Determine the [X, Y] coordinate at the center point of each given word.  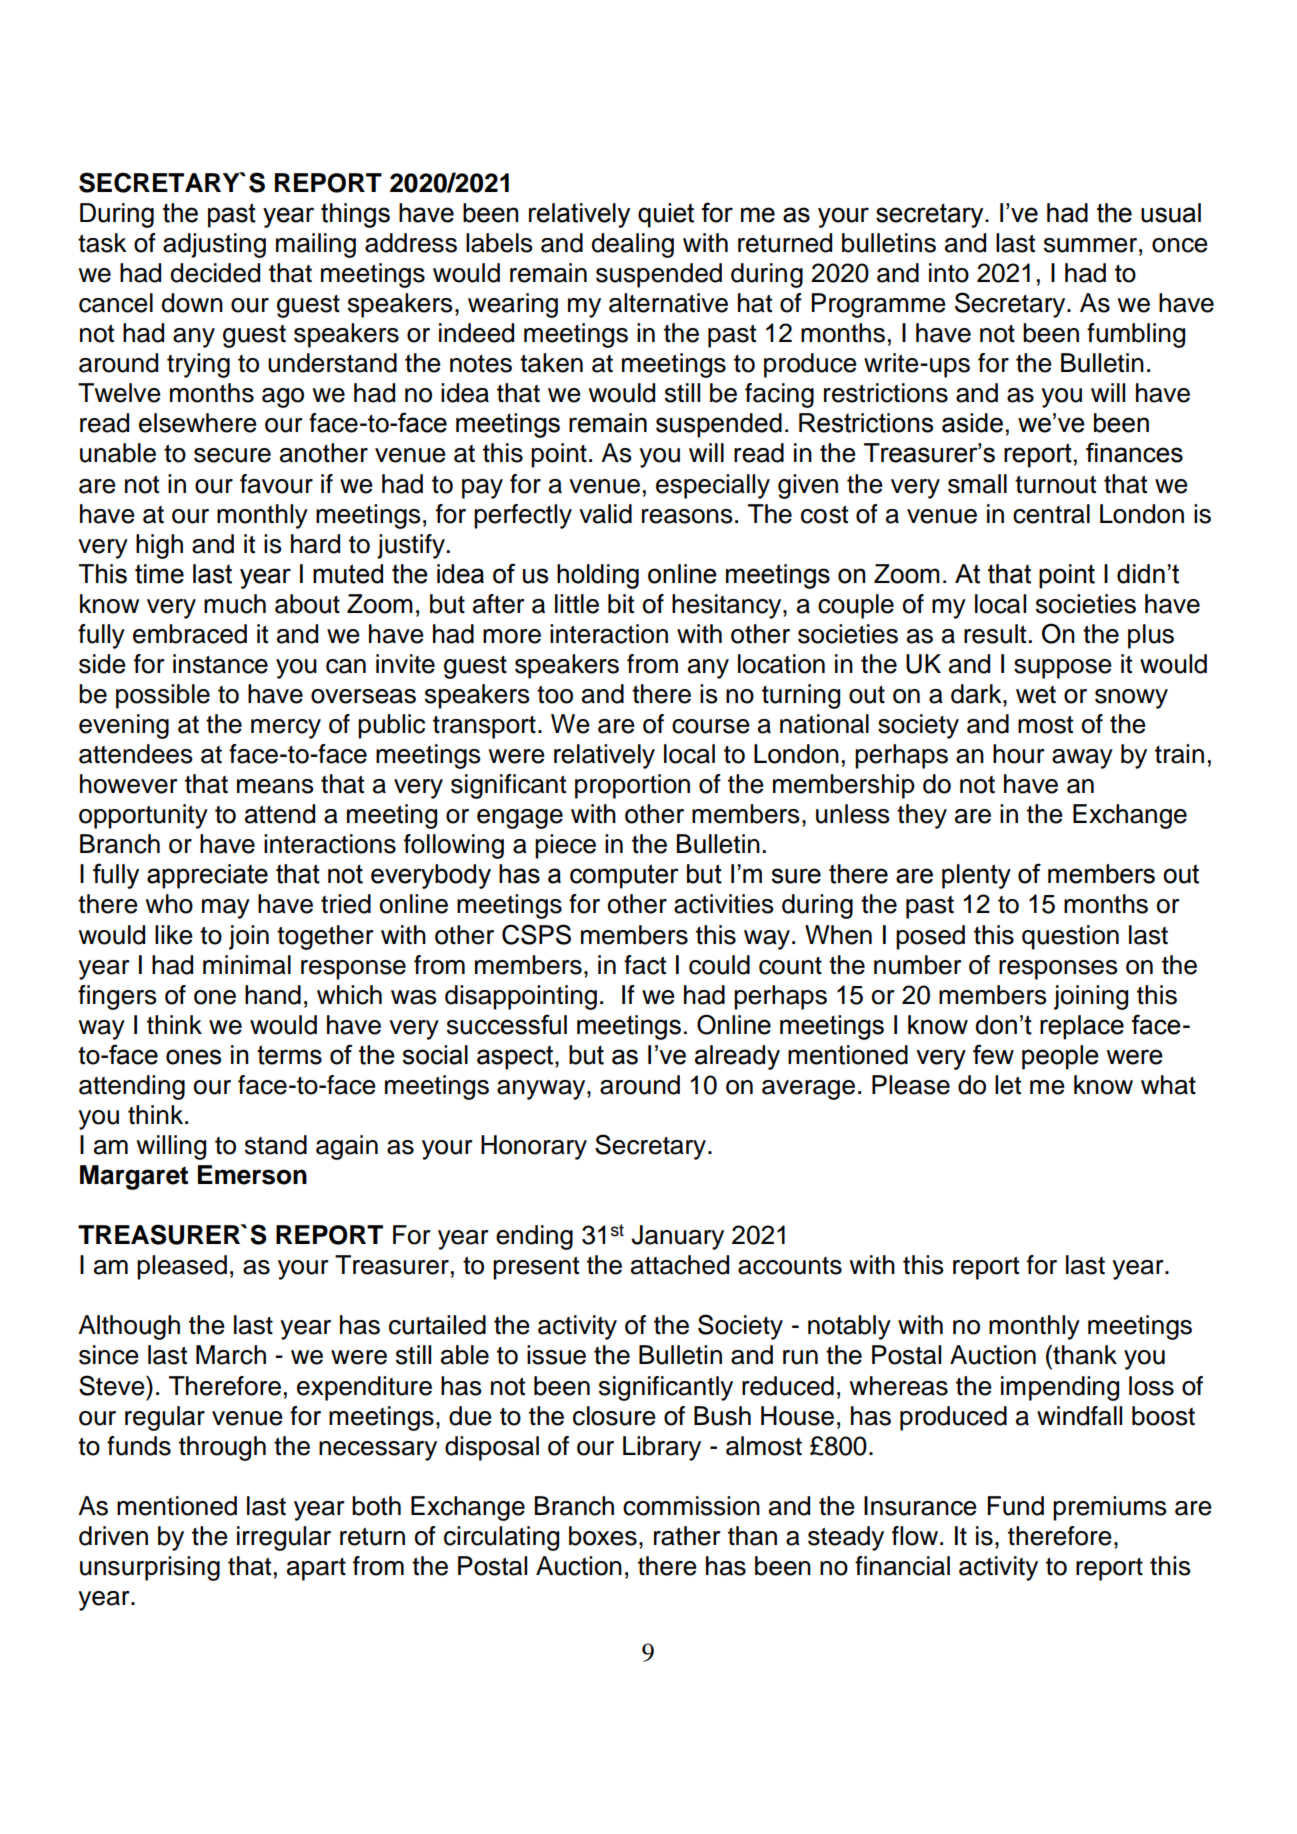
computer [624, 876]
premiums [1110, 1508]
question [1070, 937]
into [949, 273]
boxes [603, 1536]
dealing [632, 245]
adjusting [214, 245]
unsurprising [150, 1568]
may [226, 909]
